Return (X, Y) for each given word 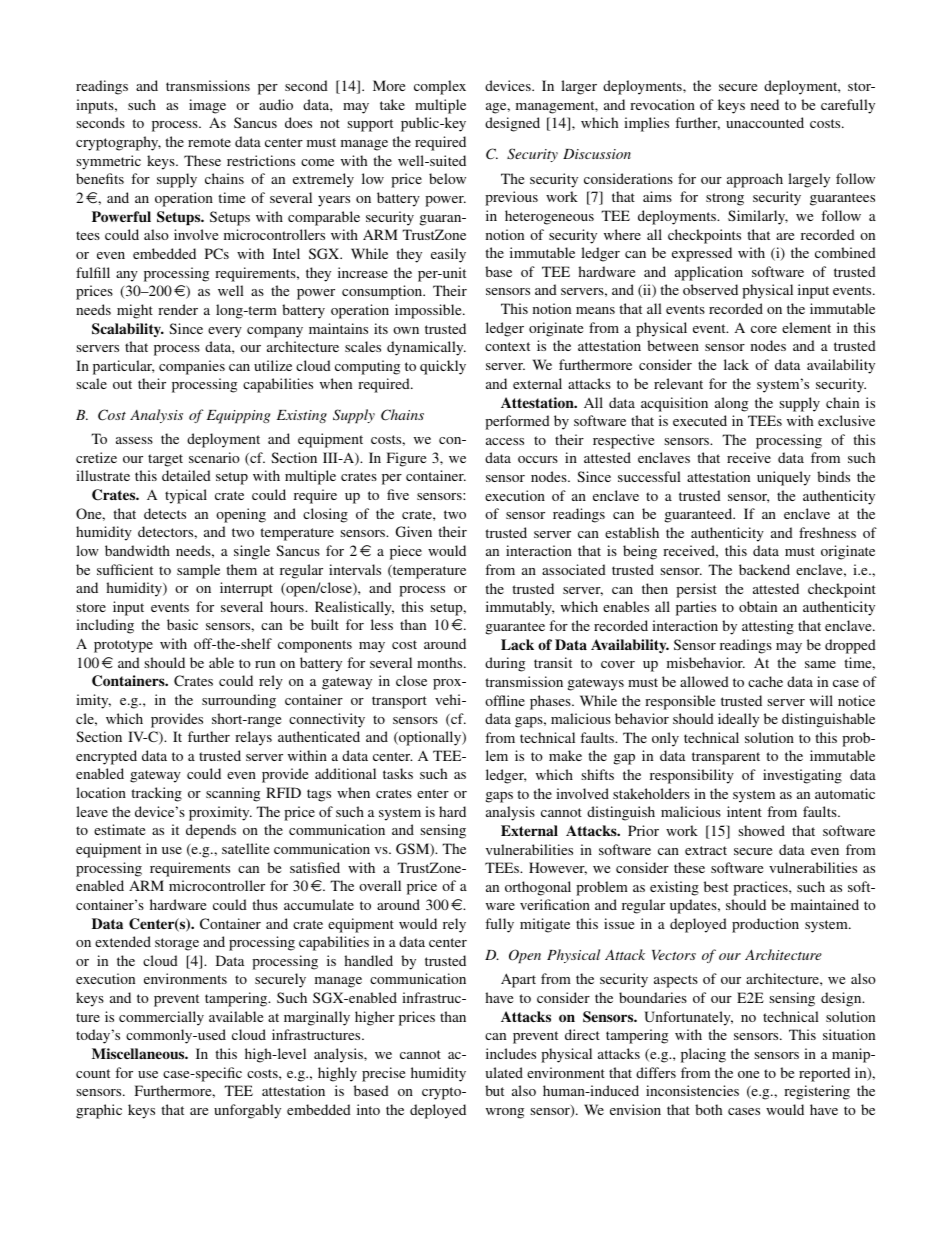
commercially (161, 1018)
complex (440, 87)
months (441, 662)
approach (755, 180)
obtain (758, 606)
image (207, 106)
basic (182, 624)
